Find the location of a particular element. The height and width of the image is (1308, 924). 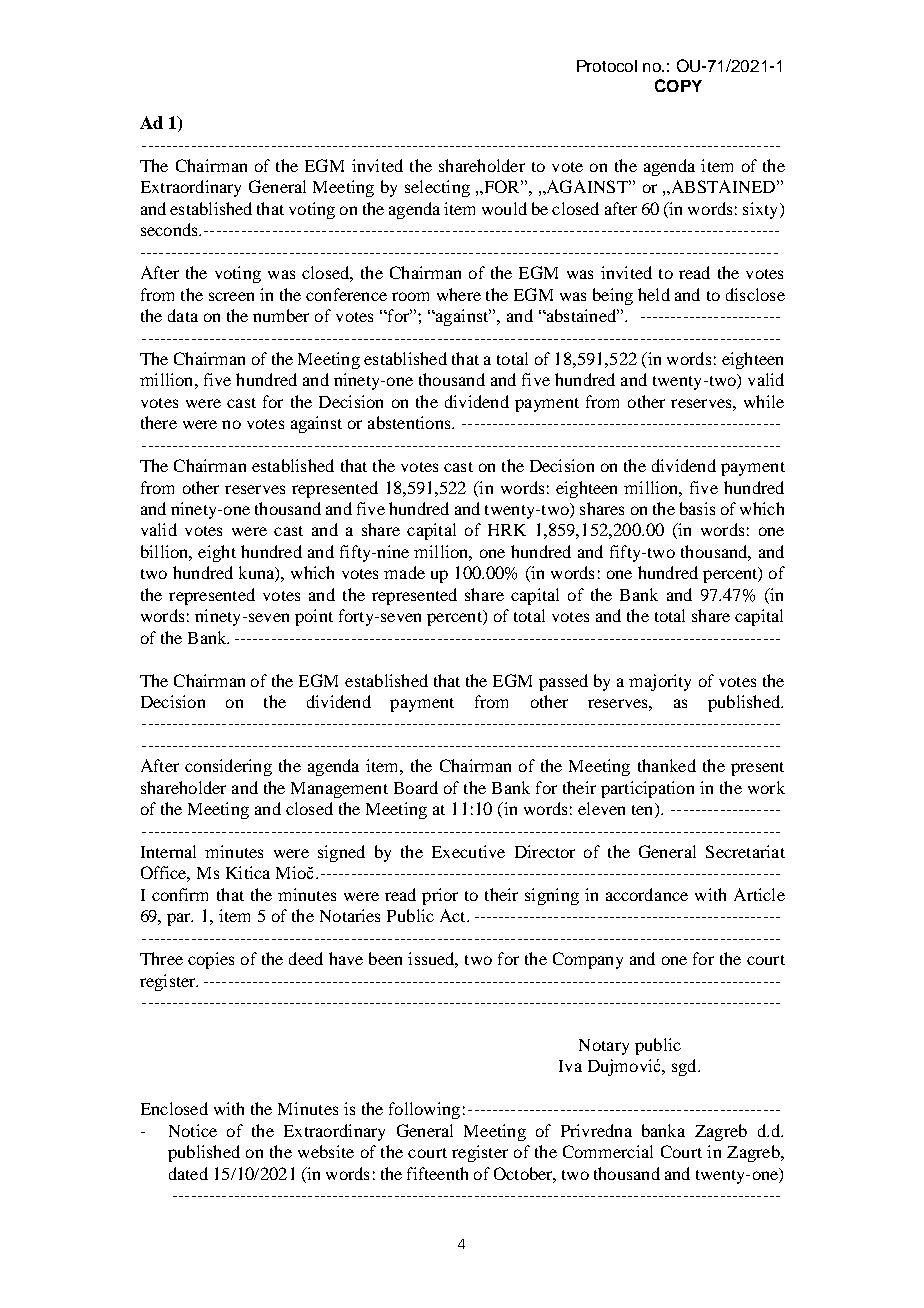

majority is located at coordinates (660, 682).
